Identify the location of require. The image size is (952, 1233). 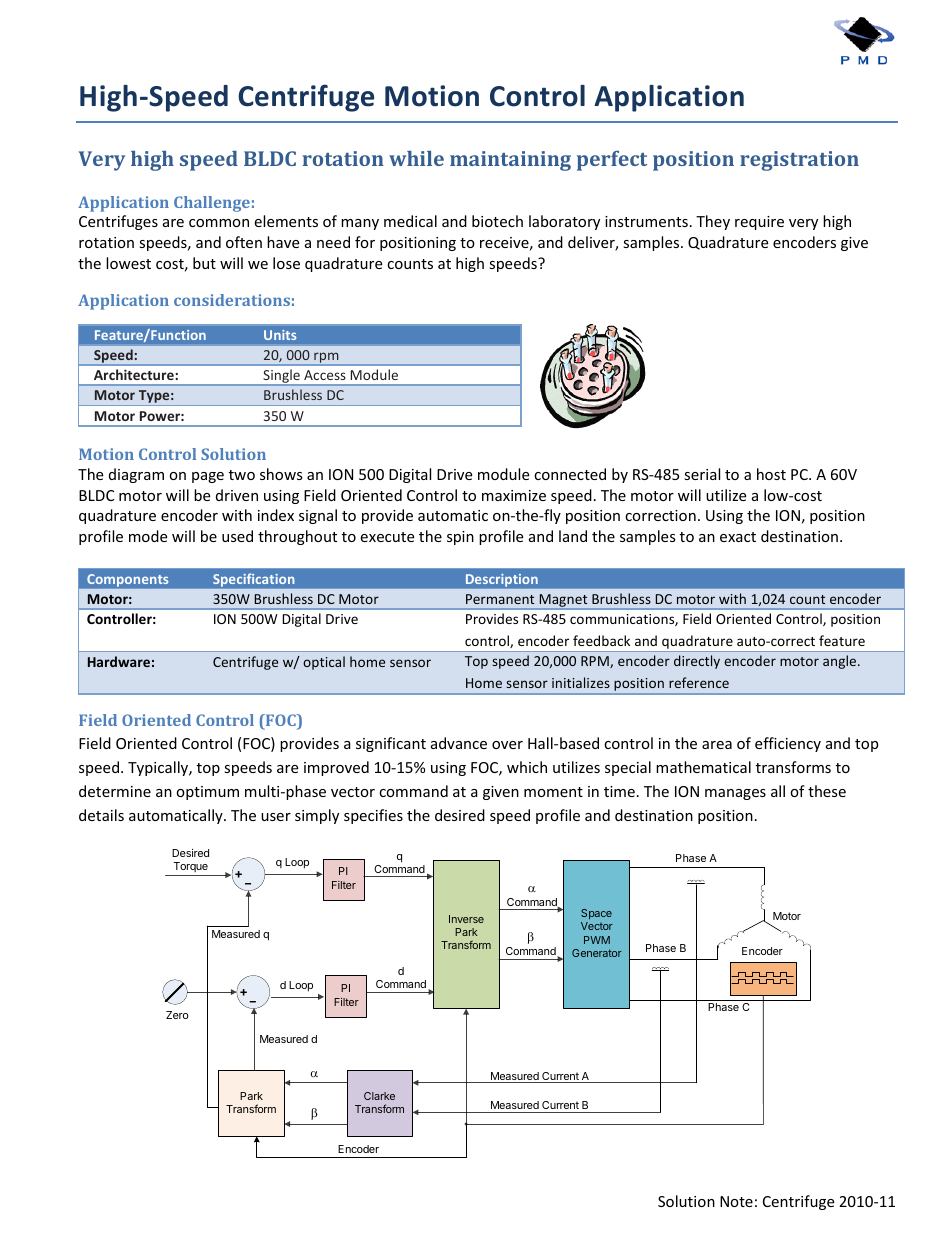
(759, 223).
